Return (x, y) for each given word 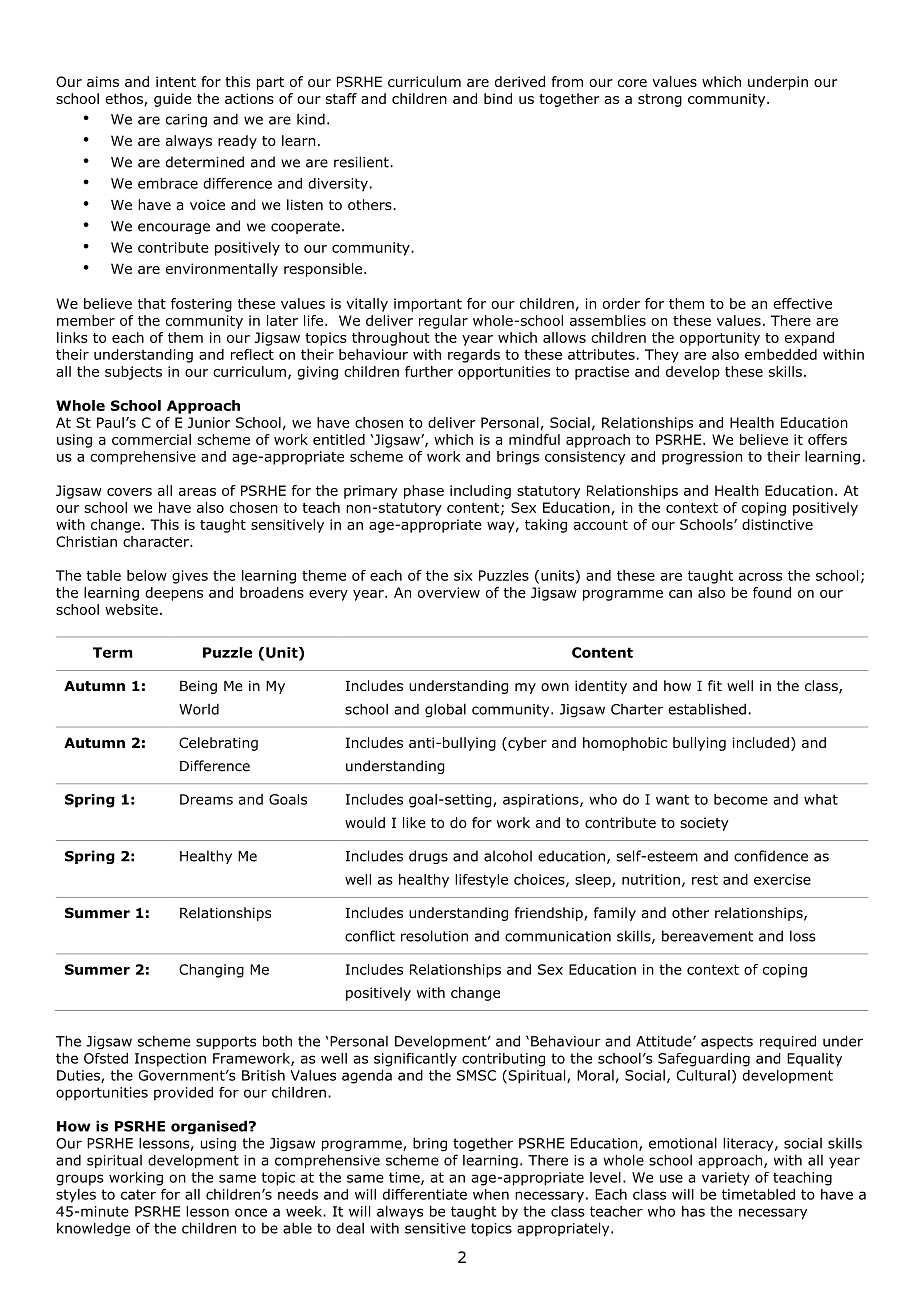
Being (198, 687)
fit (715, 685)
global (445, 710)
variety (726, 1179)
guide (173, 100)
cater (138, 1194)
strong (660, 100)
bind (498, 98)
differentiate (425, 1194)
